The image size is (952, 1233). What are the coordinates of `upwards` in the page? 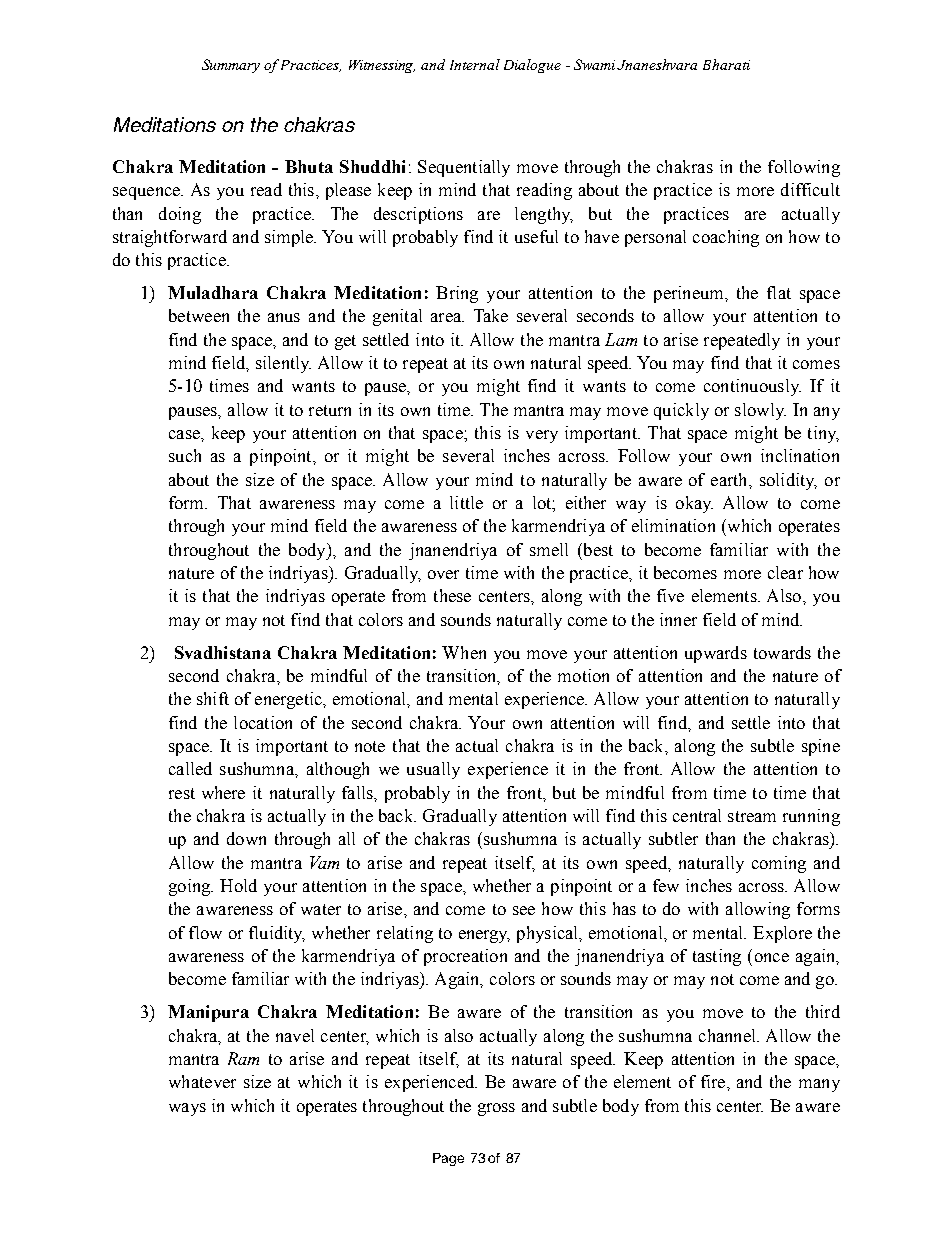 It's located at (716, 654).
